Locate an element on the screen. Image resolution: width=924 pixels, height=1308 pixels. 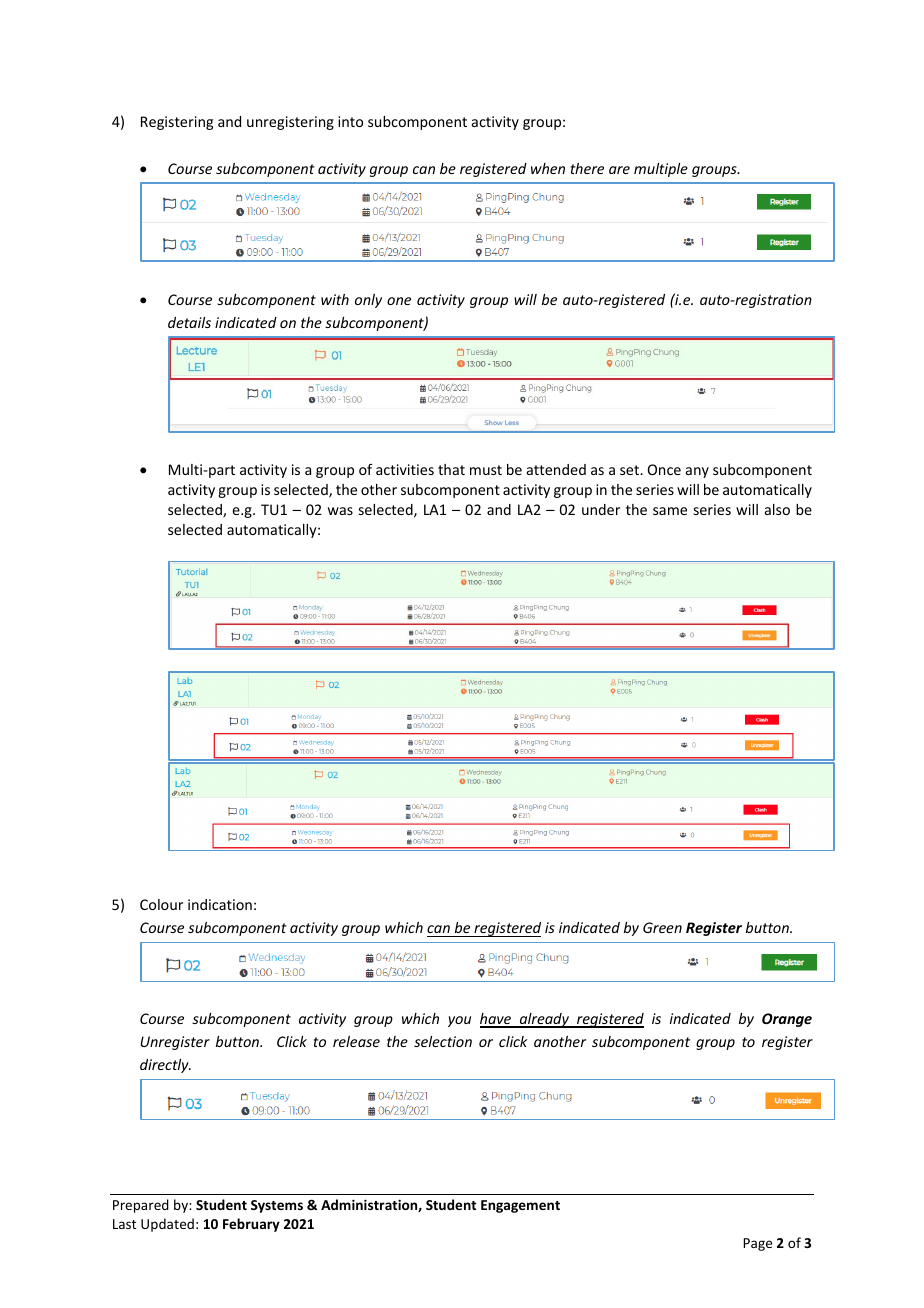
details is located at coordinates (189, 322).
